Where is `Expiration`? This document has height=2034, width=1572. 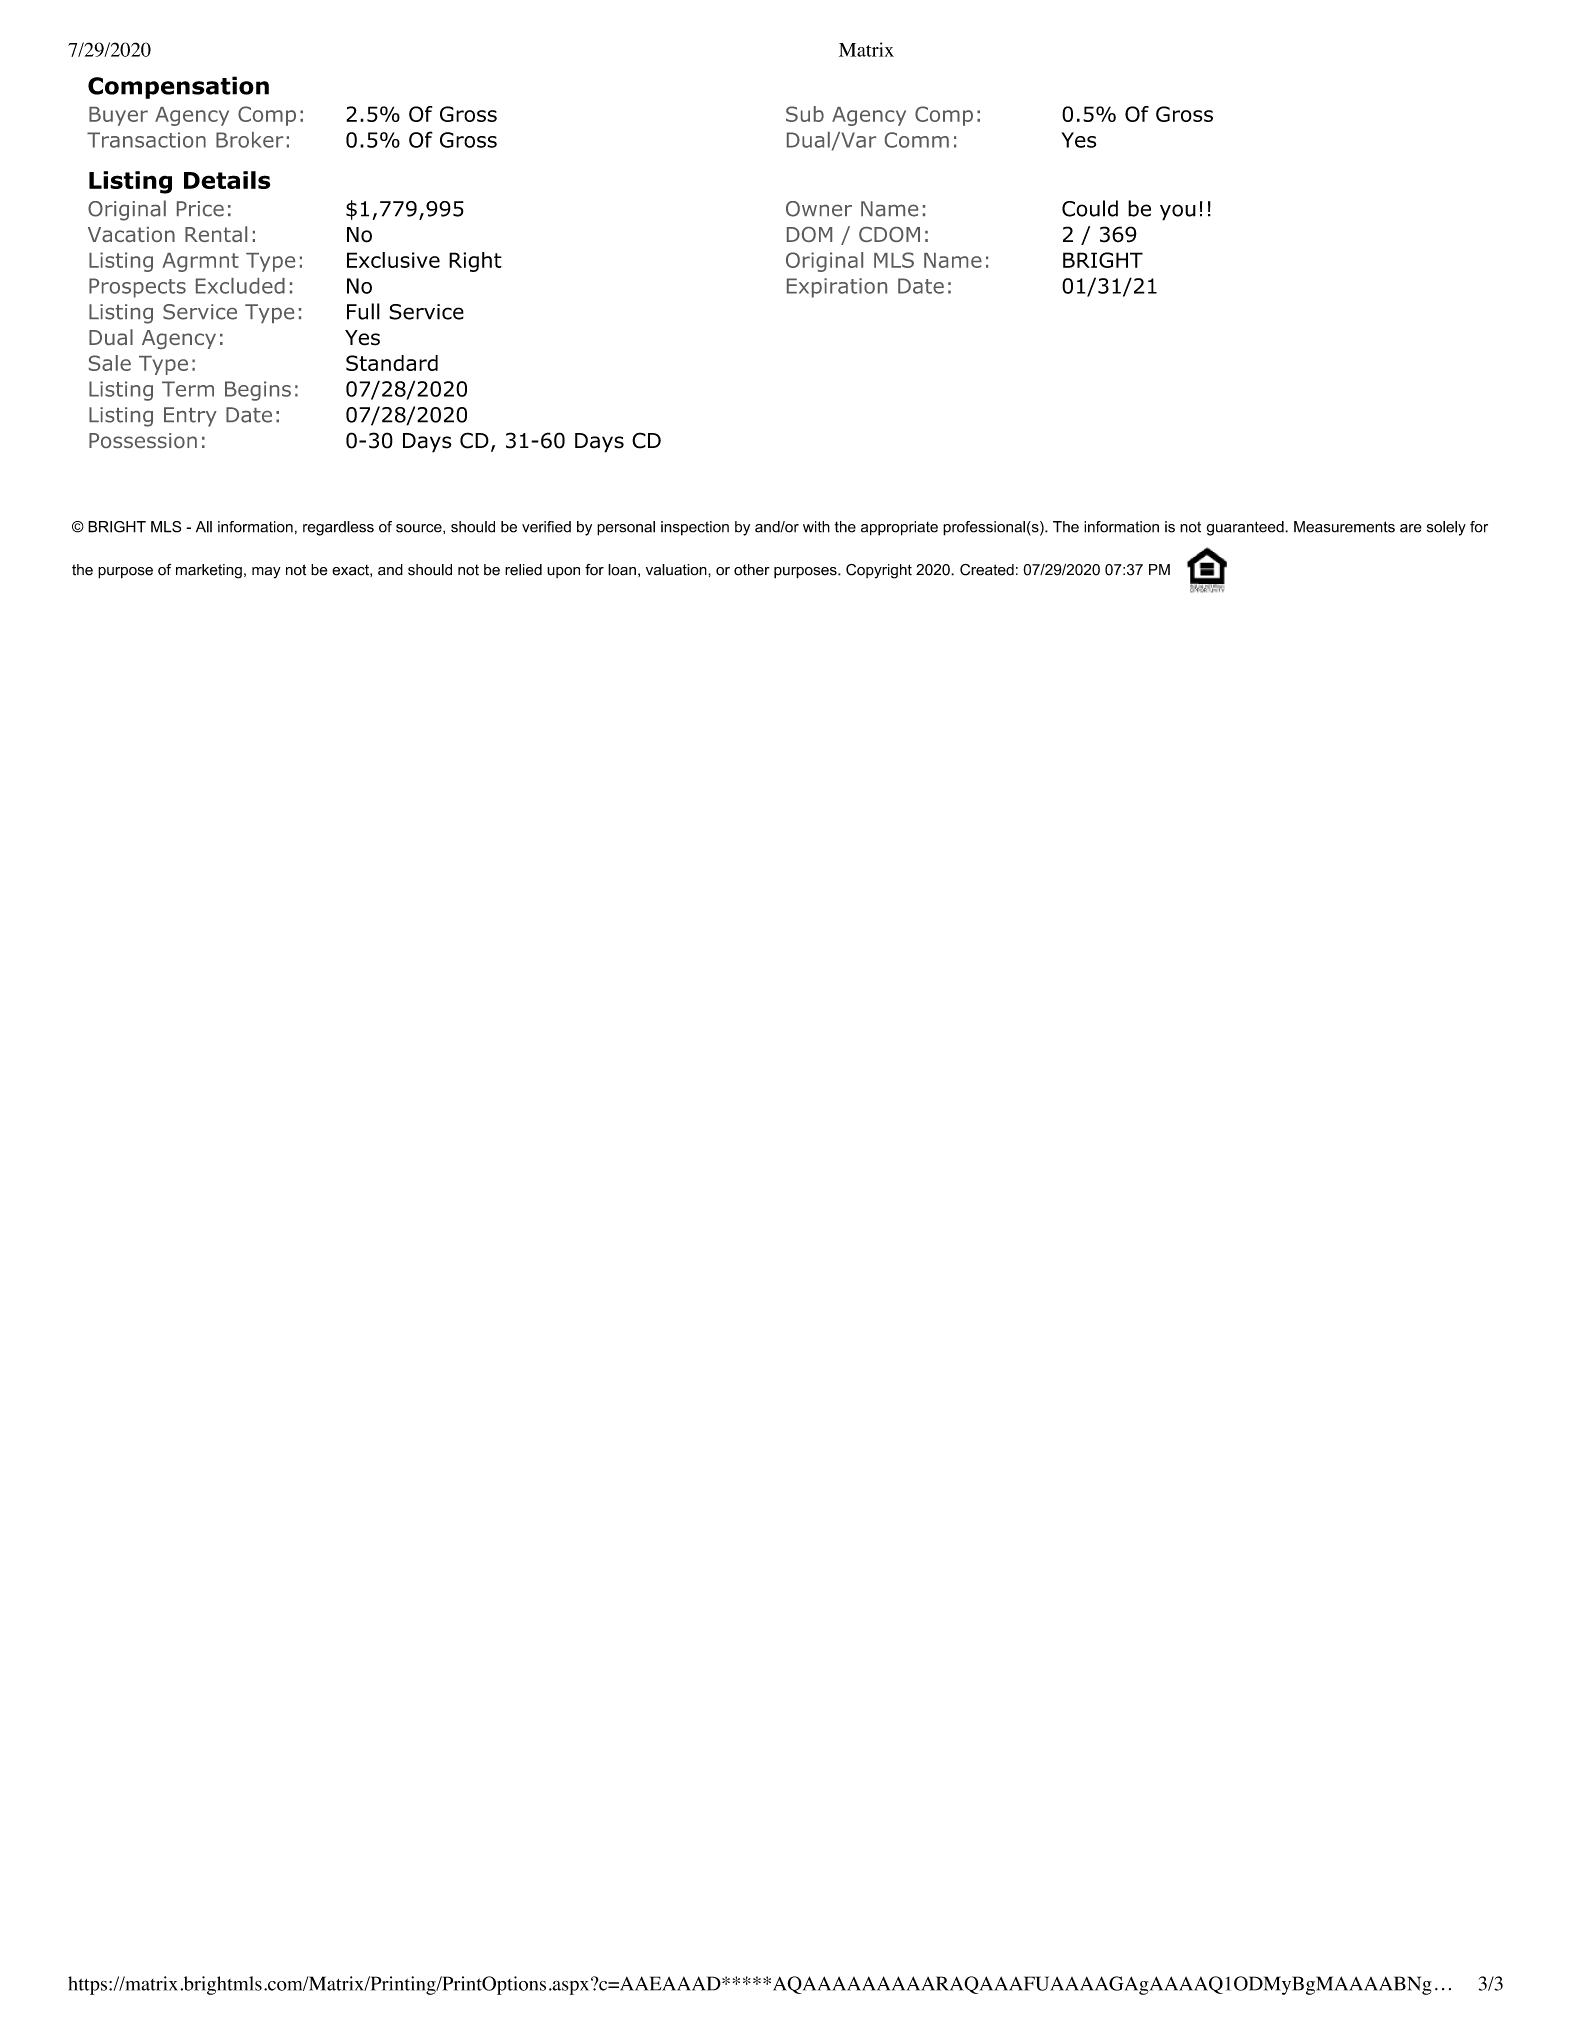
Expiration is located at coordinates (837, 288).
